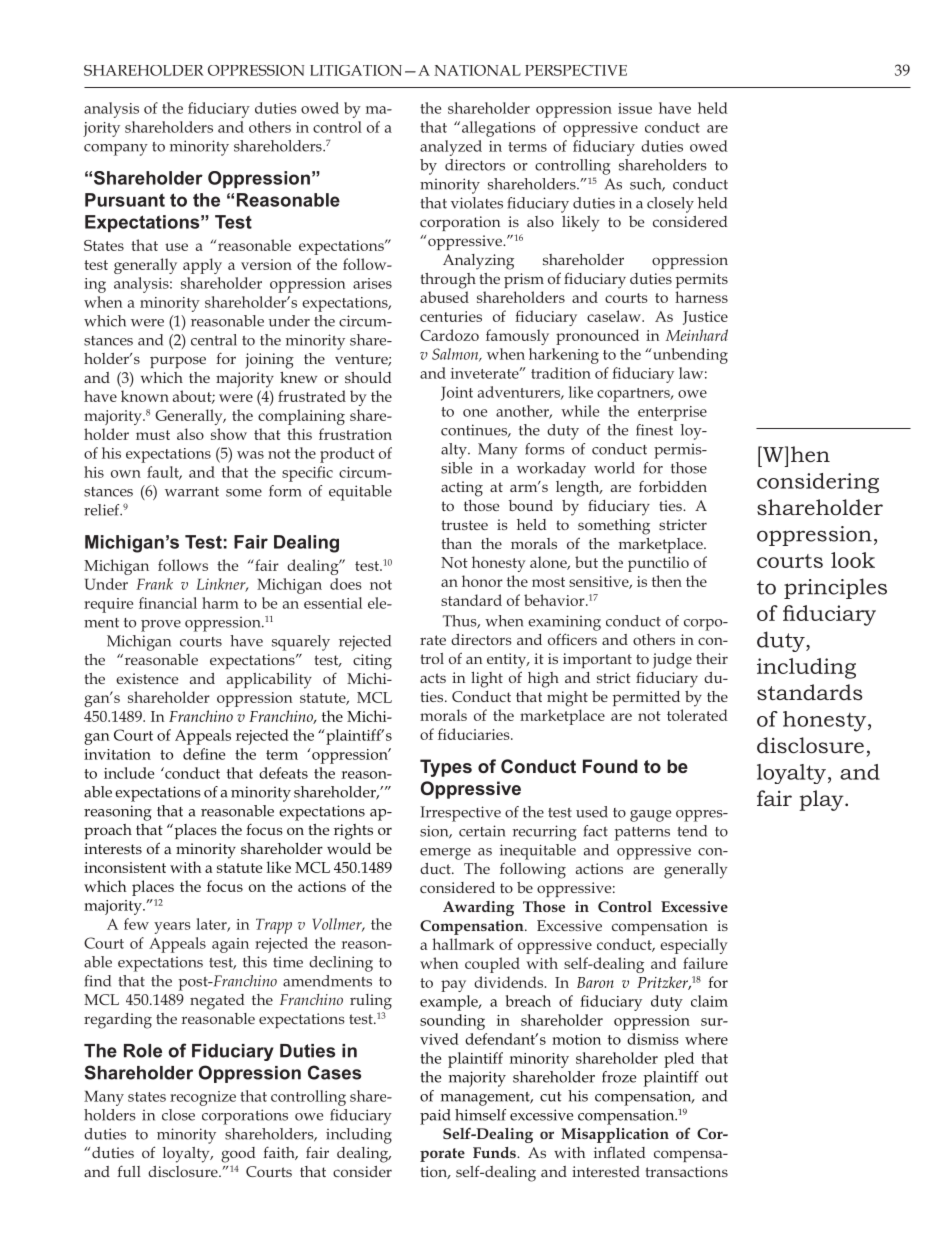 This image has height=1233, width=952. I want to click on inconsistent, so click(125, 867).
